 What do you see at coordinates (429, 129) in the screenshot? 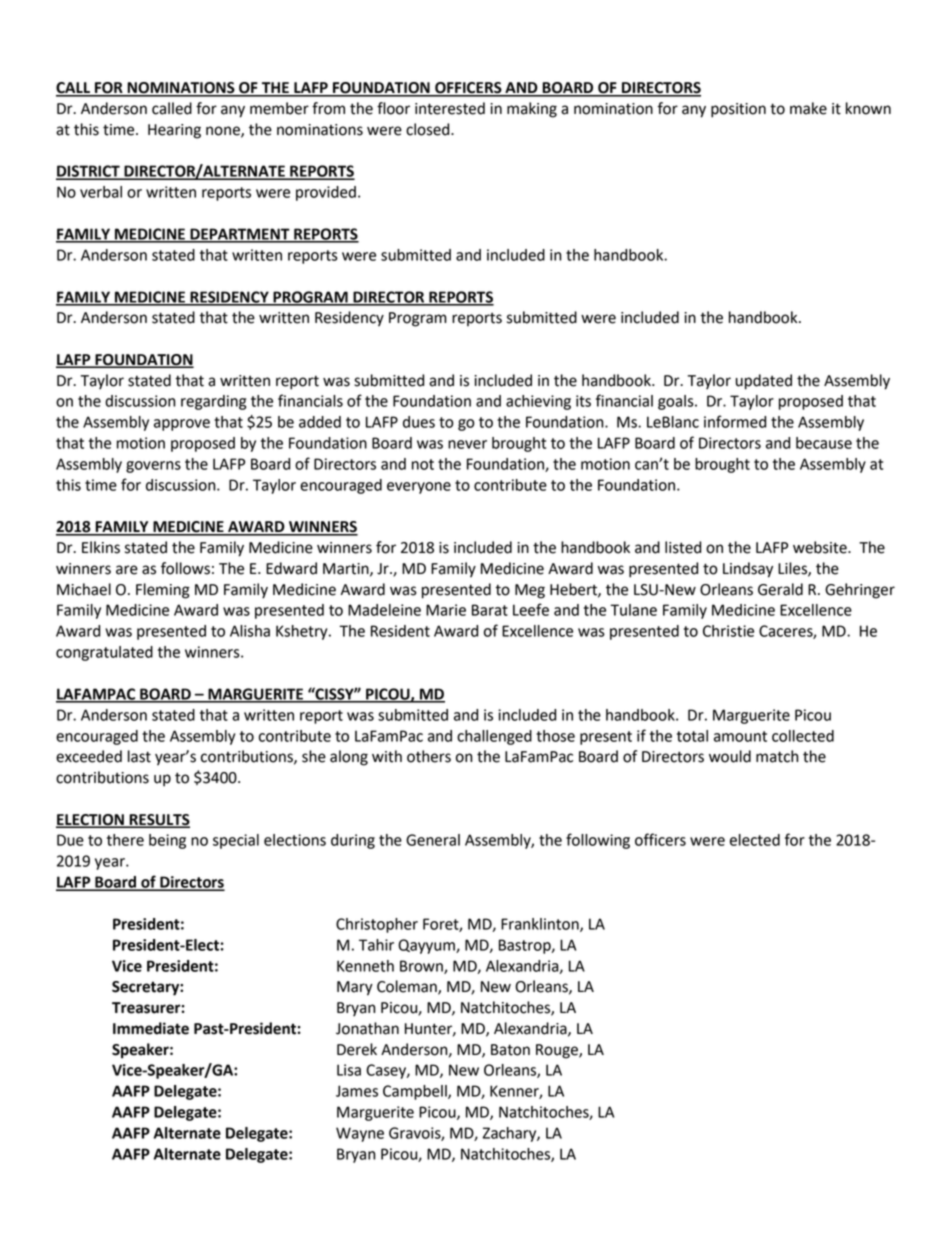
I see `closed` at bounding box center [429, 129].
